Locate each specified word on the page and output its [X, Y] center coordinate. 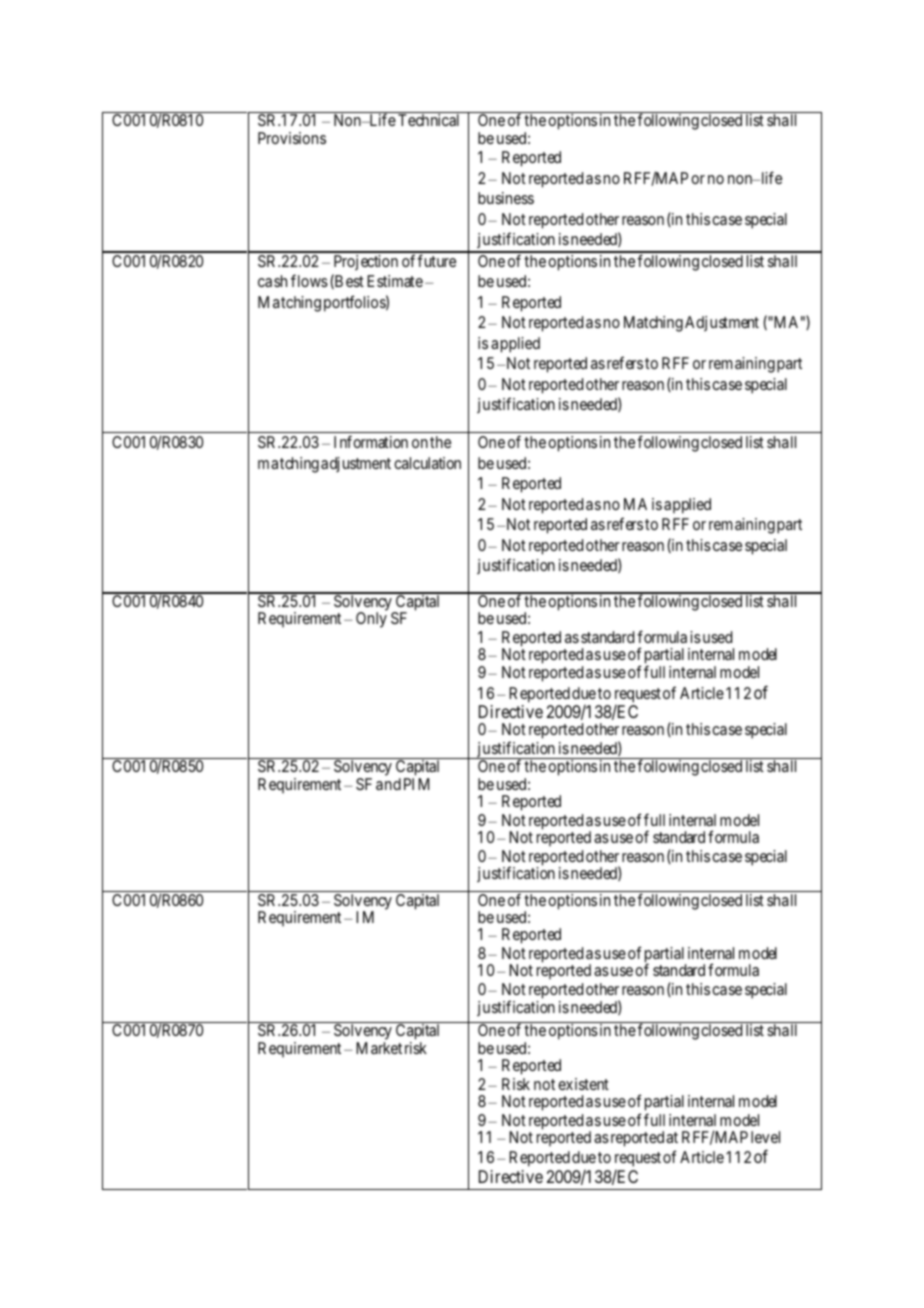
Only [371, 620]
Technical [428, 120]
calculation [427, 463]
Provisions [292, 138]
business [506, 198]
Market [379, 1048]
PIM [416, 784]
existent [583, 1084]
